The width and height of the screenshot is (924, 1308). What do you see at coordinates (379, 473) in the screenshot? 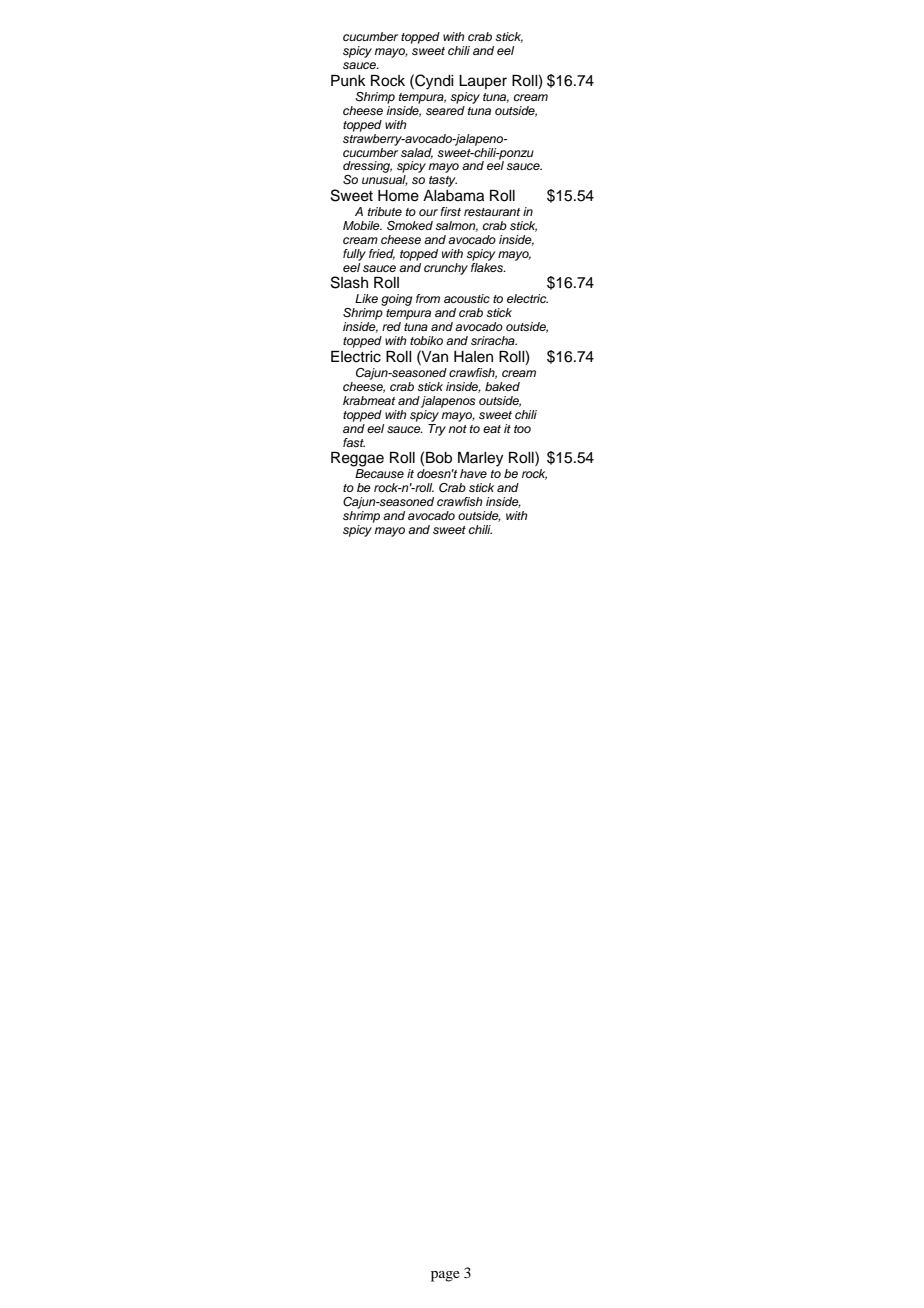
I see `Because` at bounding box center [379, 473].
